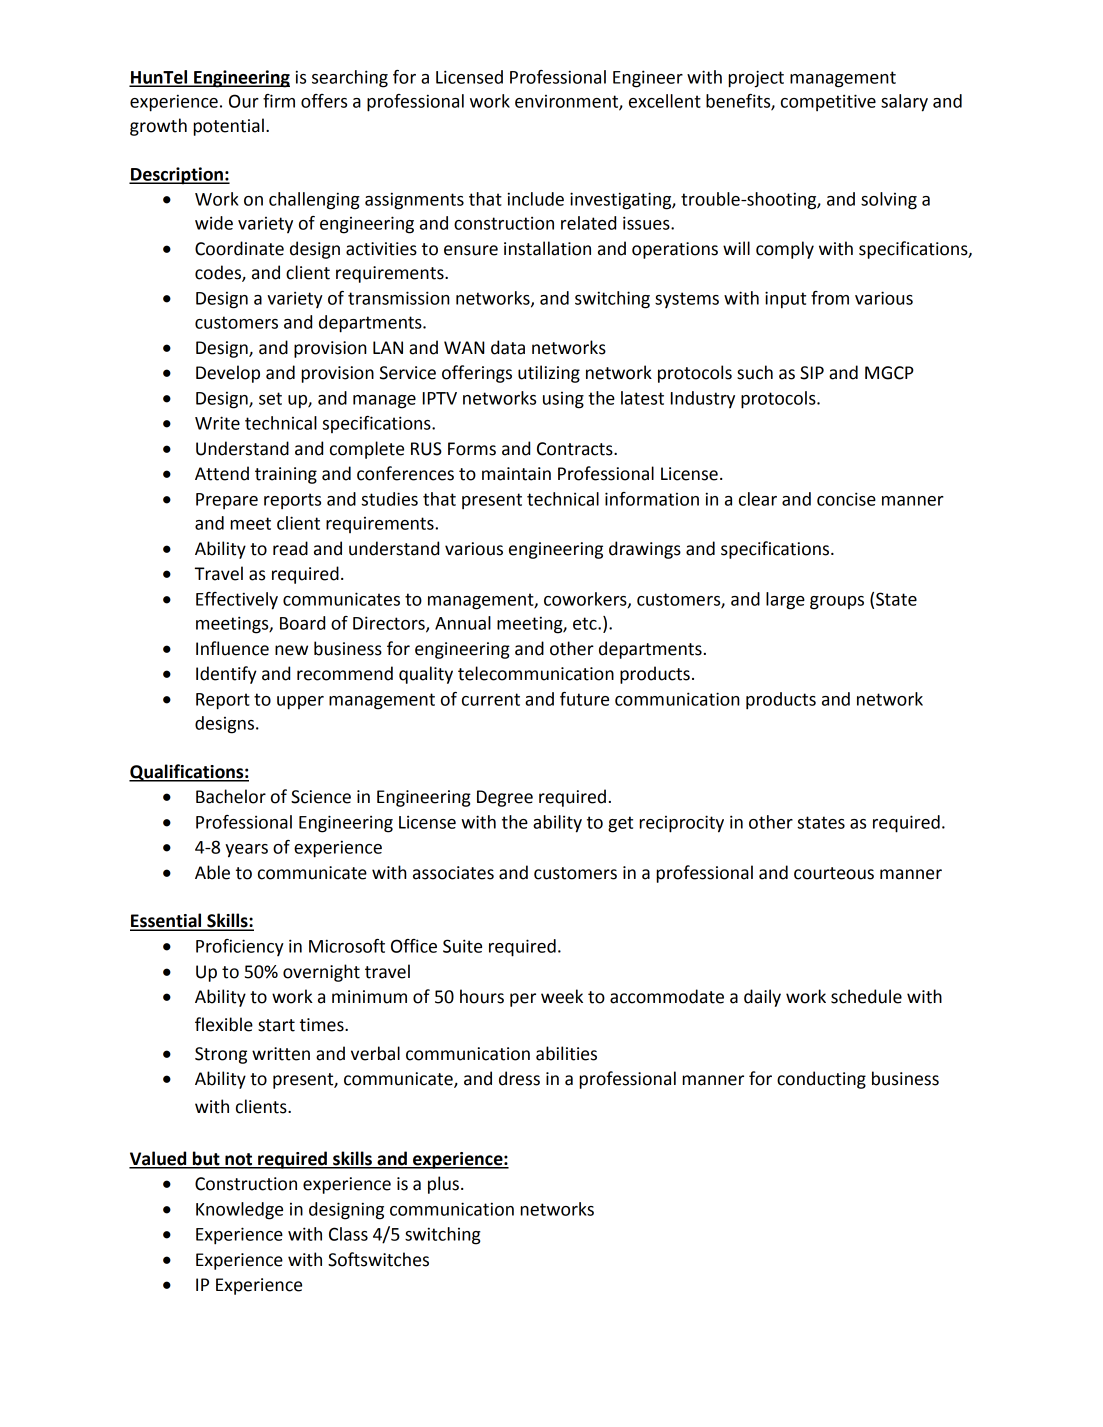 This screenshot has height=1427, width=1103. Describe the element at coordinates (491, 699) in the screenshot. I see `current` at that location.
